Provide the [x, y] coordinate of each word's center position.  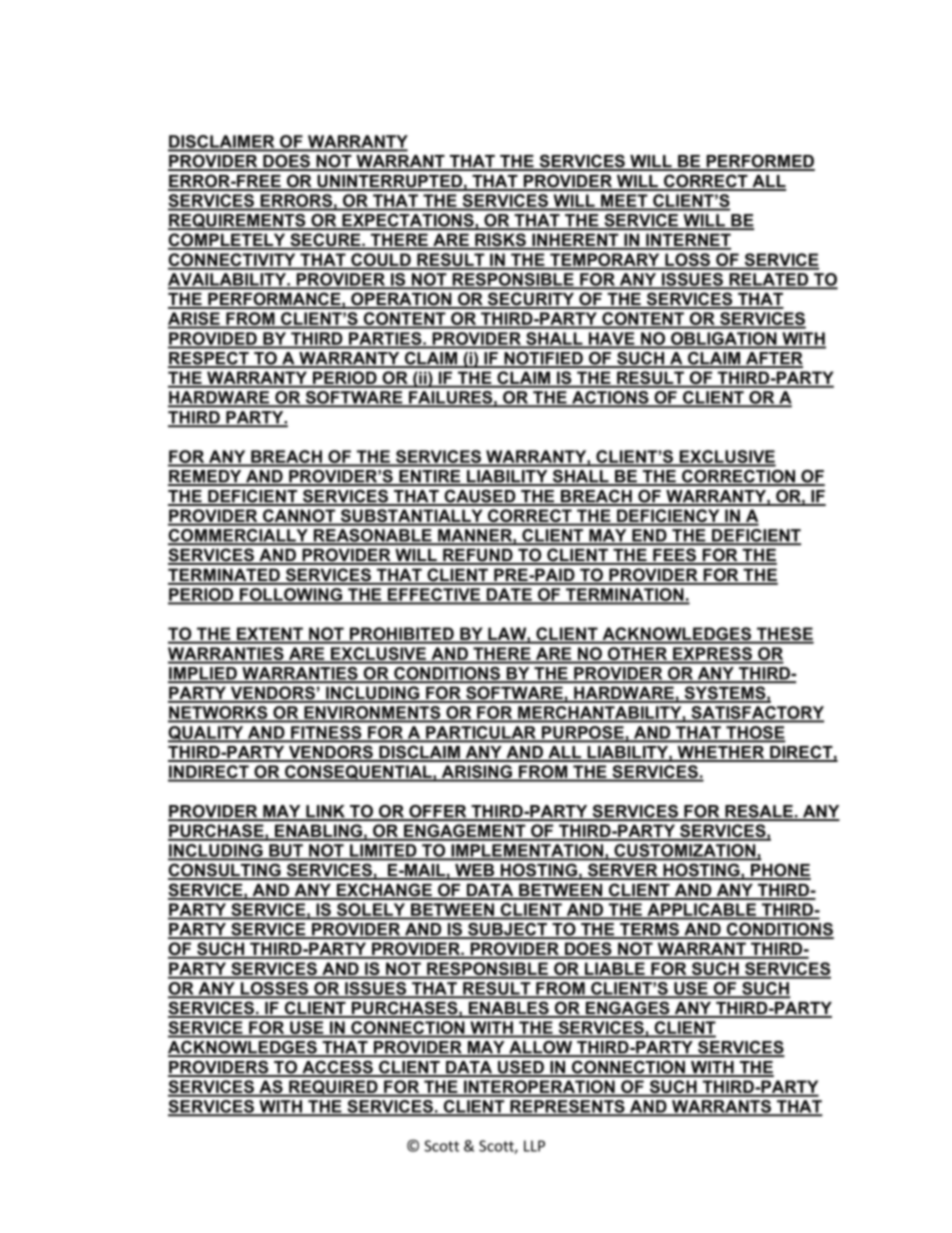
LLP [534, 1146]
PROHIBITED [402, 635]
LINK [325, 812]
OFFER [438, 812]
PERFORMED [759, 162]
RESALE [759, 812]
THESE [784, 635]
